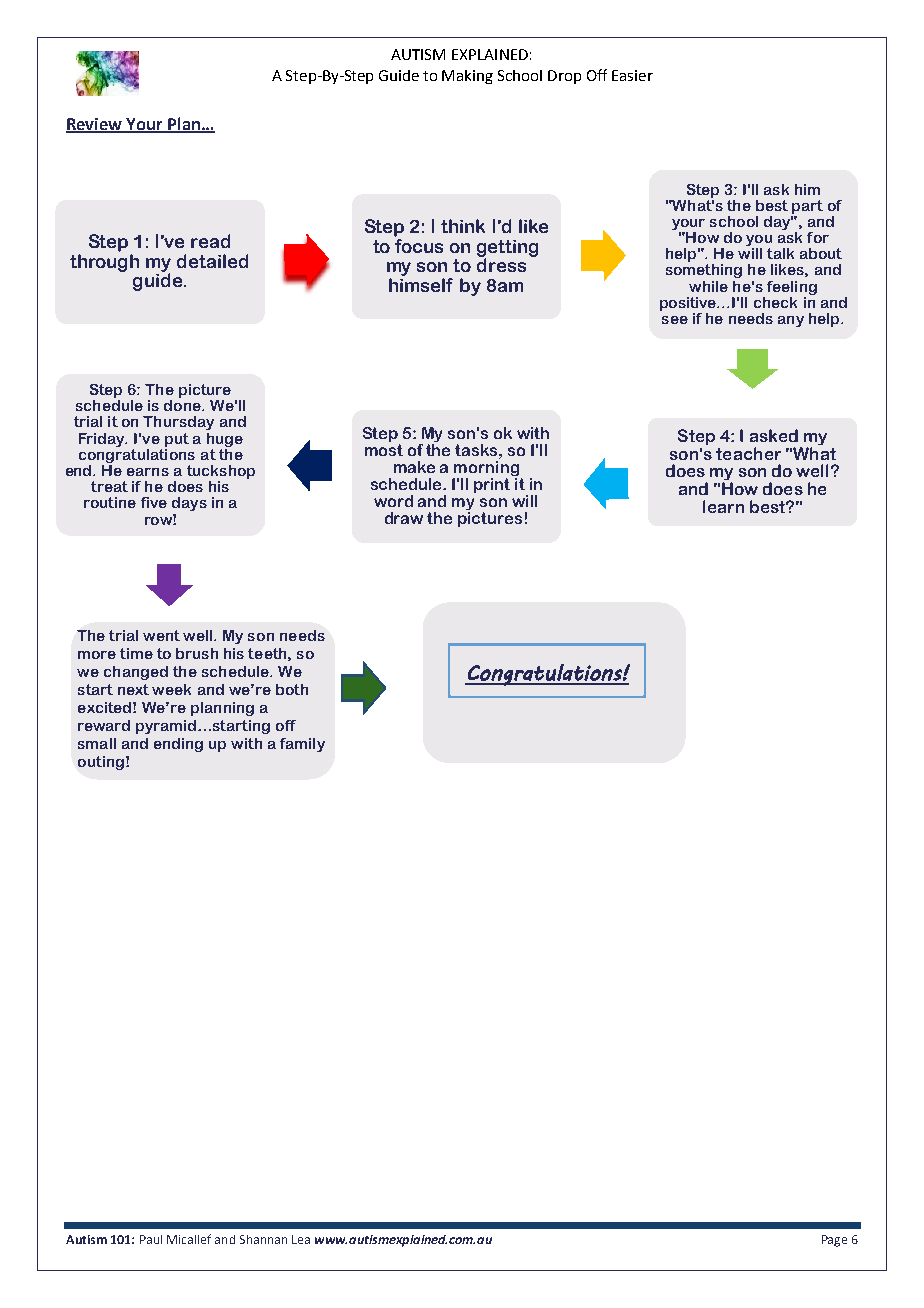 The image size is (924, 1308). Describe the element at coordinates (292, 689) in the document. I see `both` at that location.
